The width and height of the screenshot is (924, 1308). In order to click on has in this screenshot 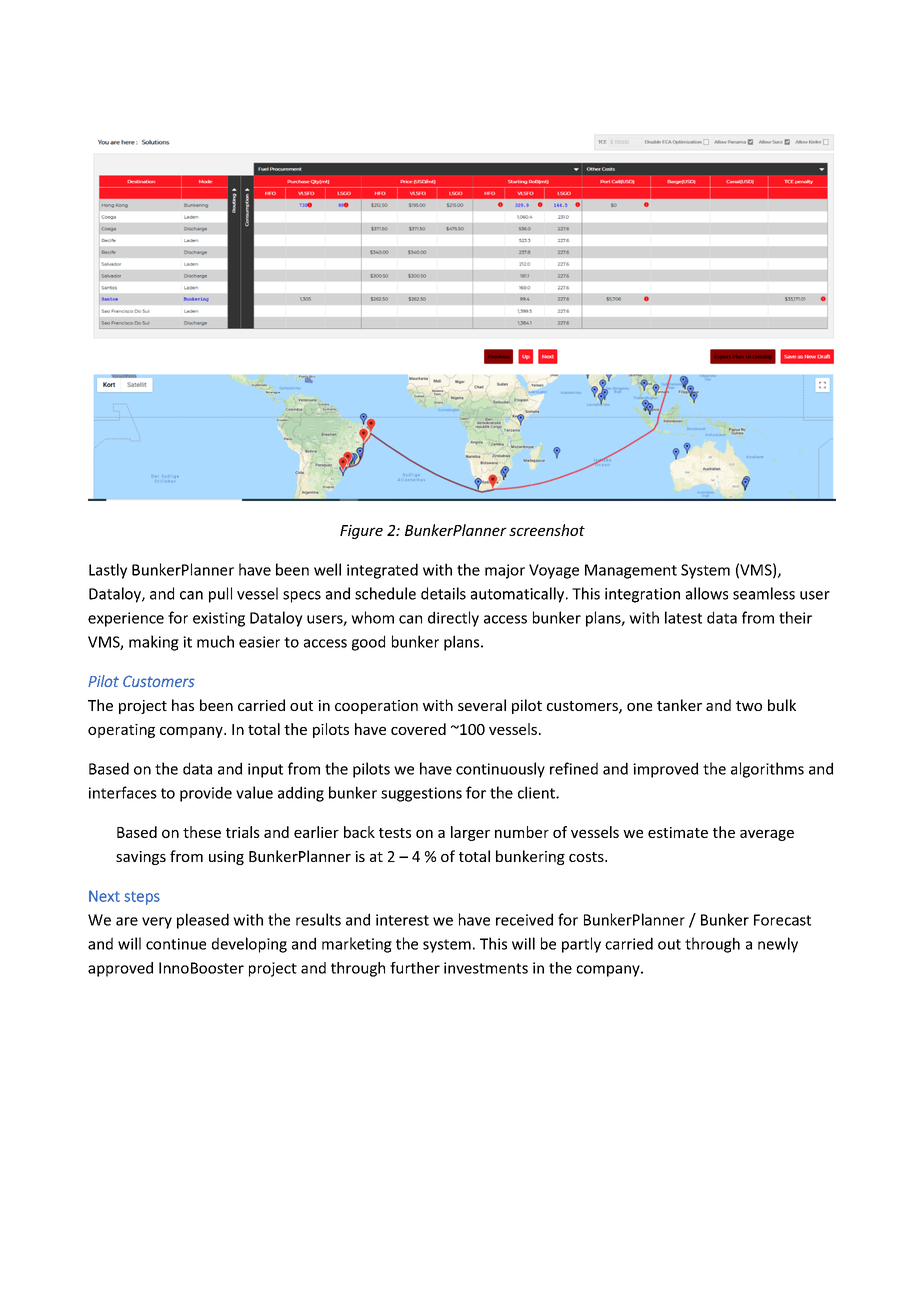, I will do `click(183, 705)`.
